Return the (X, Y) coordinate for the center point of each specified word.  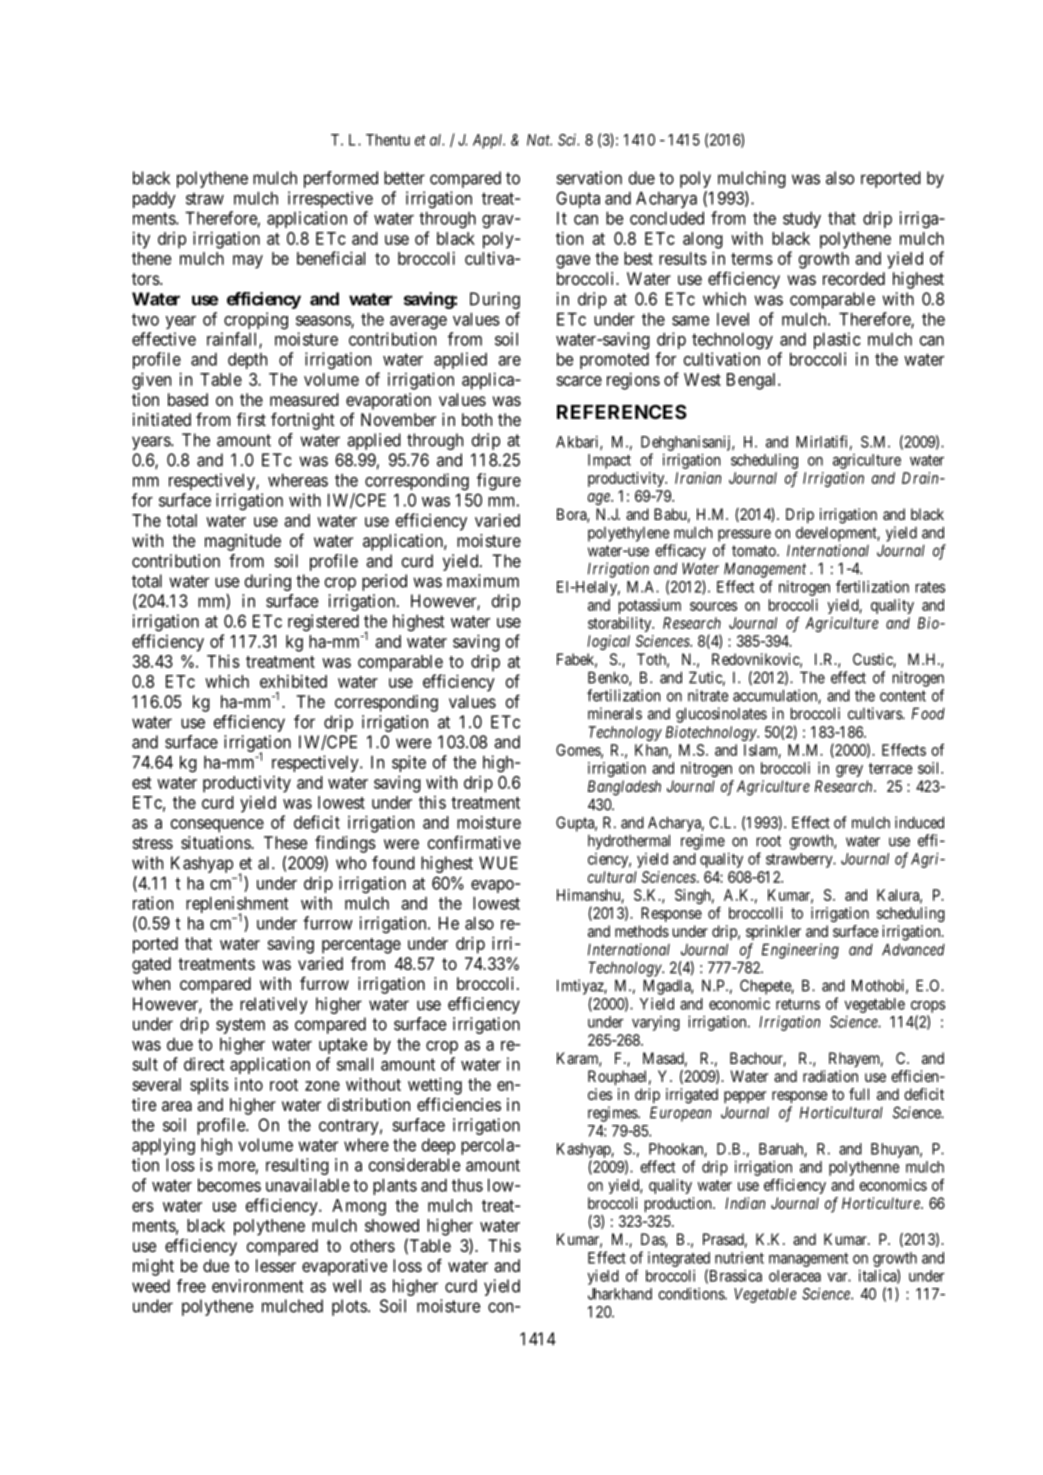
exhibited (293, 681)
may (248, 262)
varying (656, 1023)
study (802, 219)
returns (798, 1004)
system (240, 1026)
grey (849, 771)
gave (573, 262)
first (251, 419)
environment (258, 1286)
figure (499, 482)
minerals (615, 713)
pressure (744, 535)
